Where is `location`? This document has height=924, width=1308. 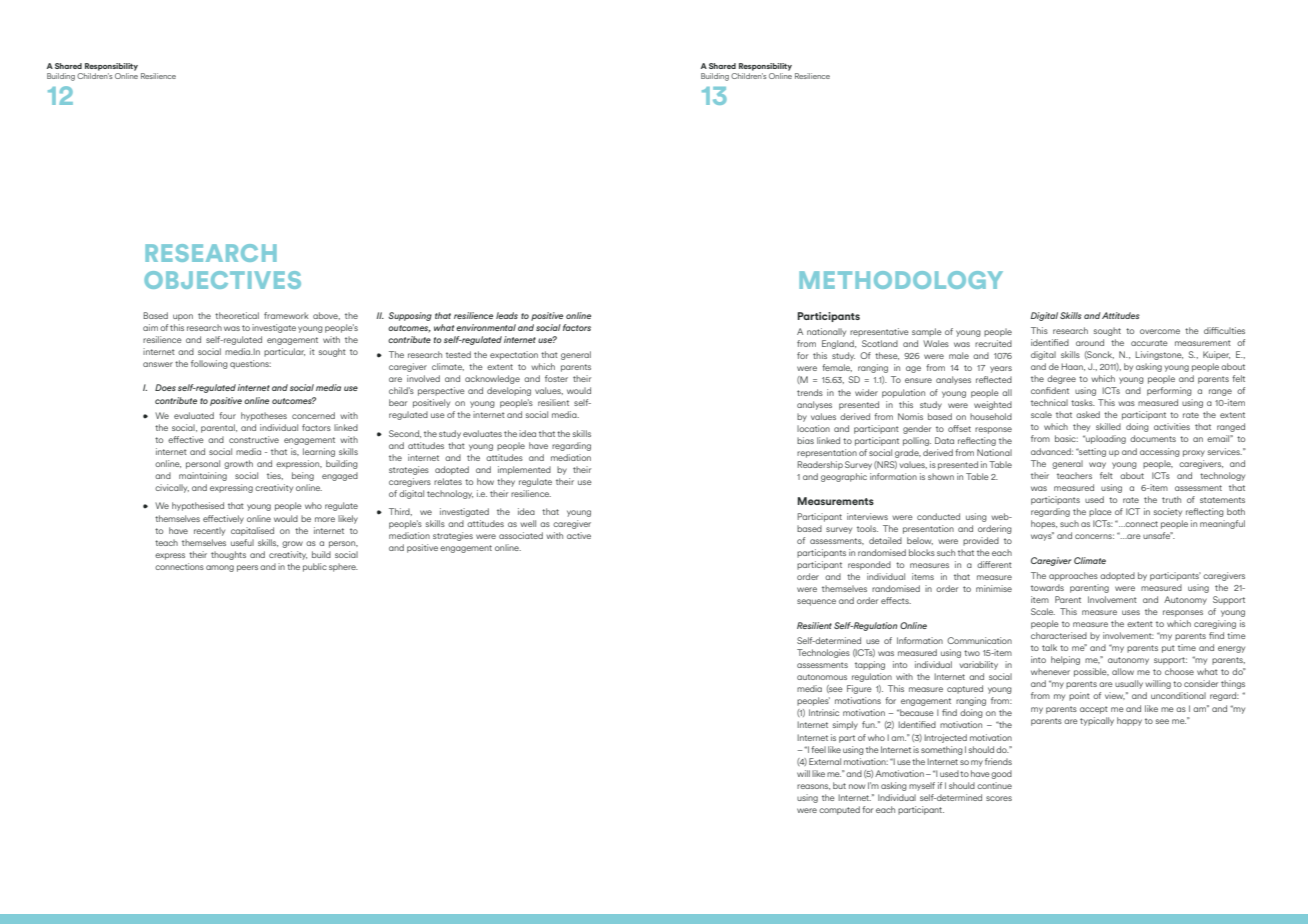
location is located at coordinates (813, 428).
